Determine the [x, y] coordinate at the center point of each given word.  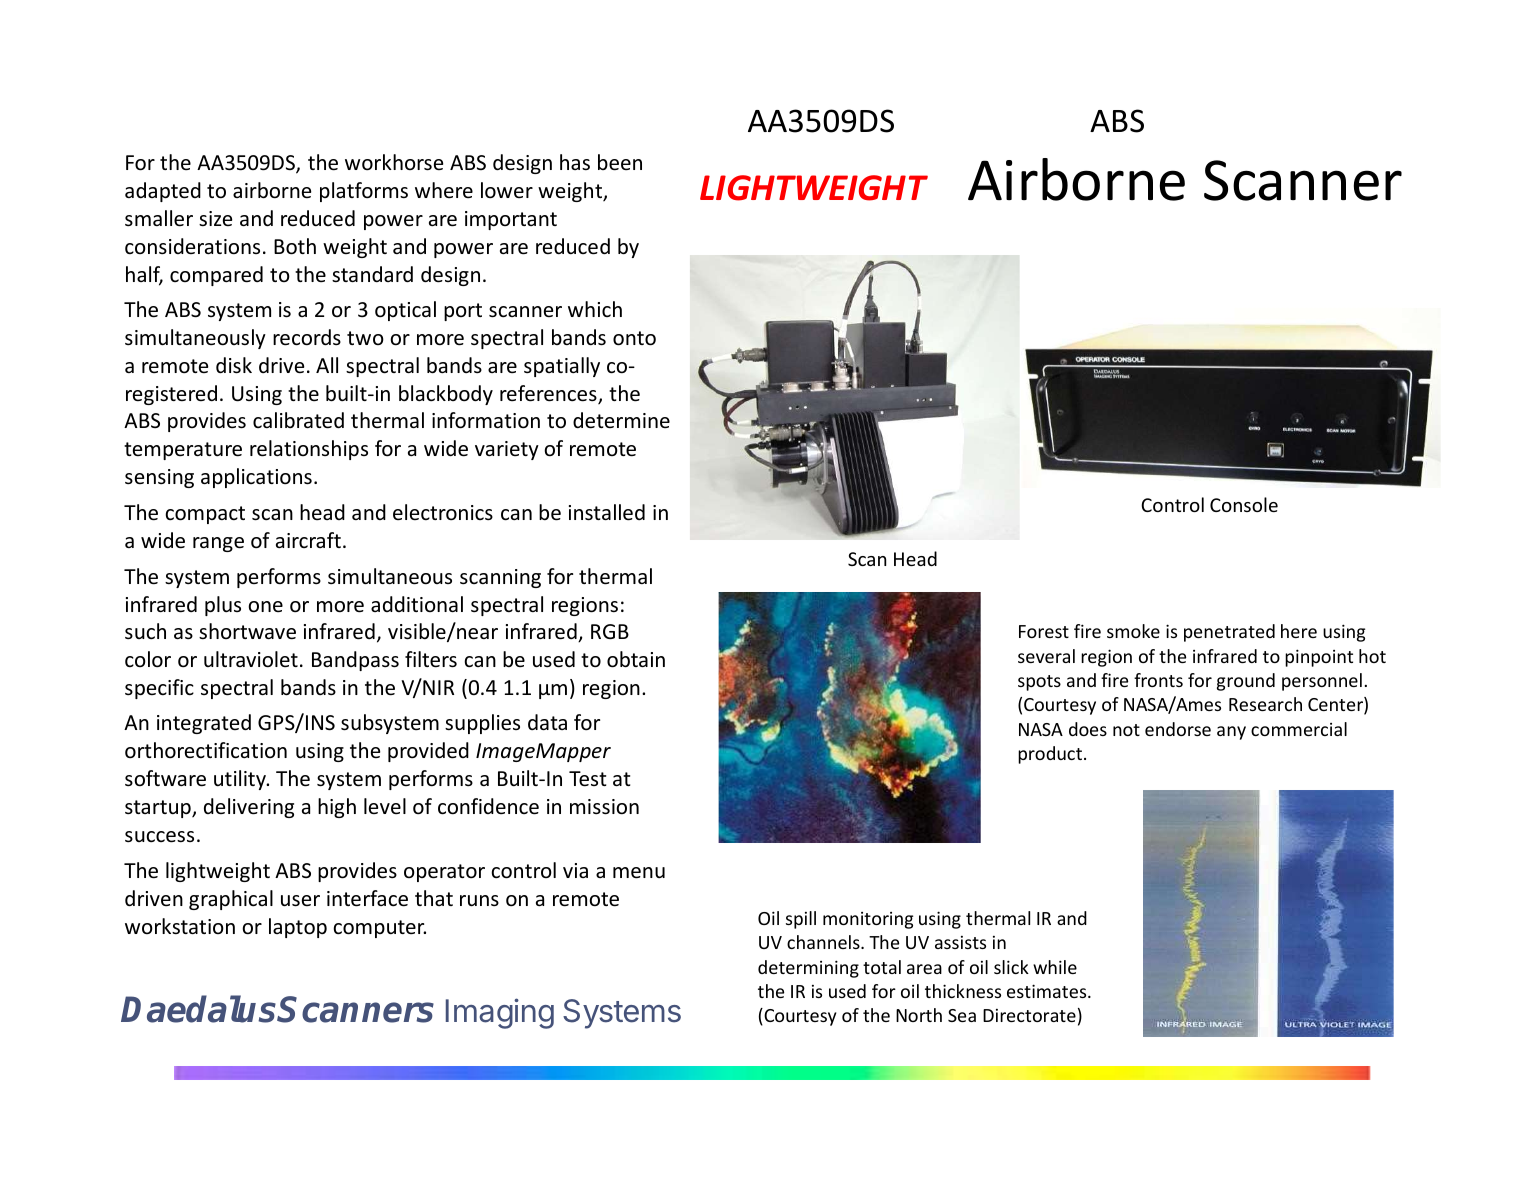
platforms [364, 192]
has [575, 162]
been [620, 162]
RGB [610, 631]
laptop [298, 928]
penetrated [1229, 633]
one [265, 607]
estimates [1048, 991]
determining [808, 969]
